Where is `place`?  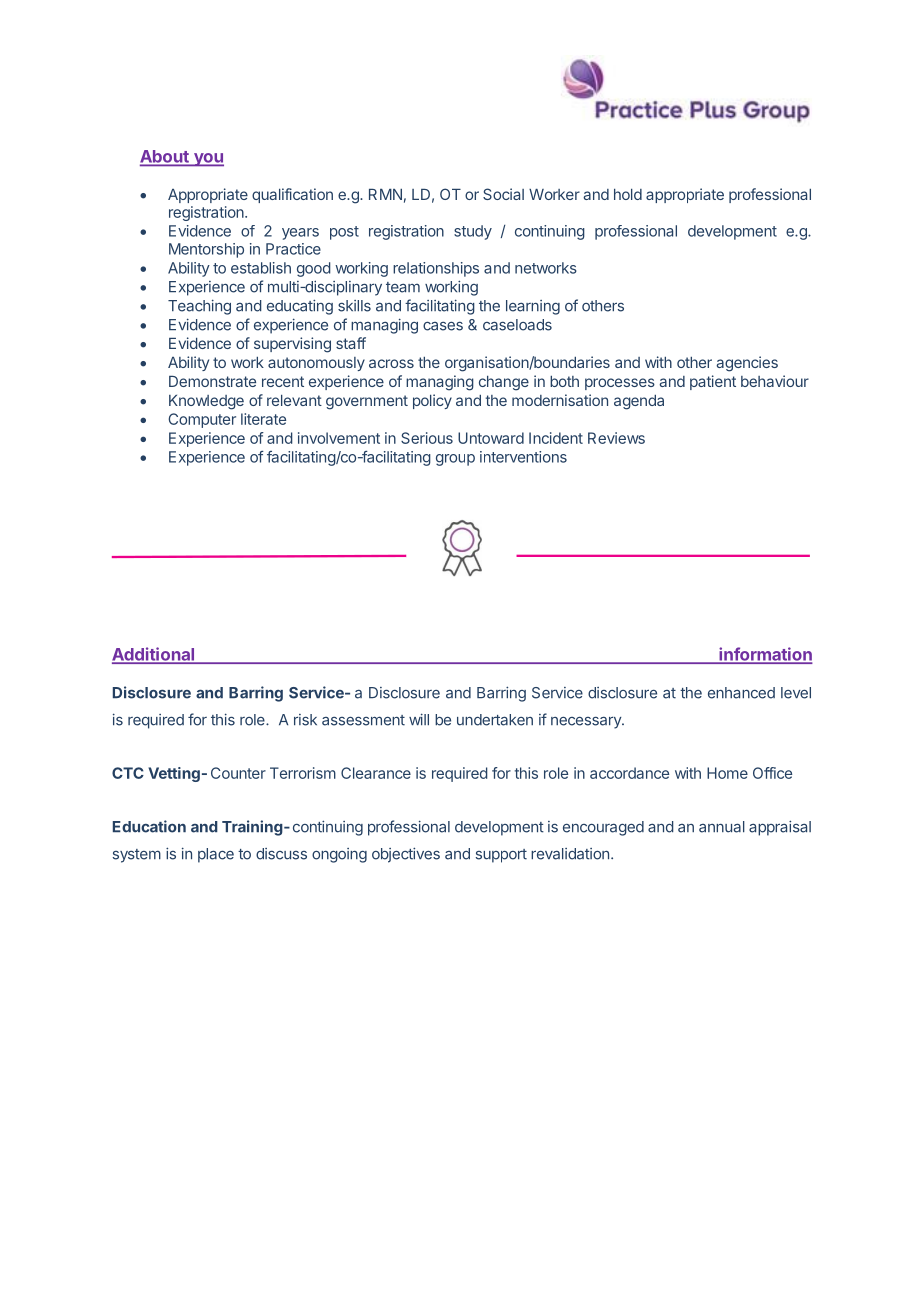 place is located at coordinates (216, 855).
